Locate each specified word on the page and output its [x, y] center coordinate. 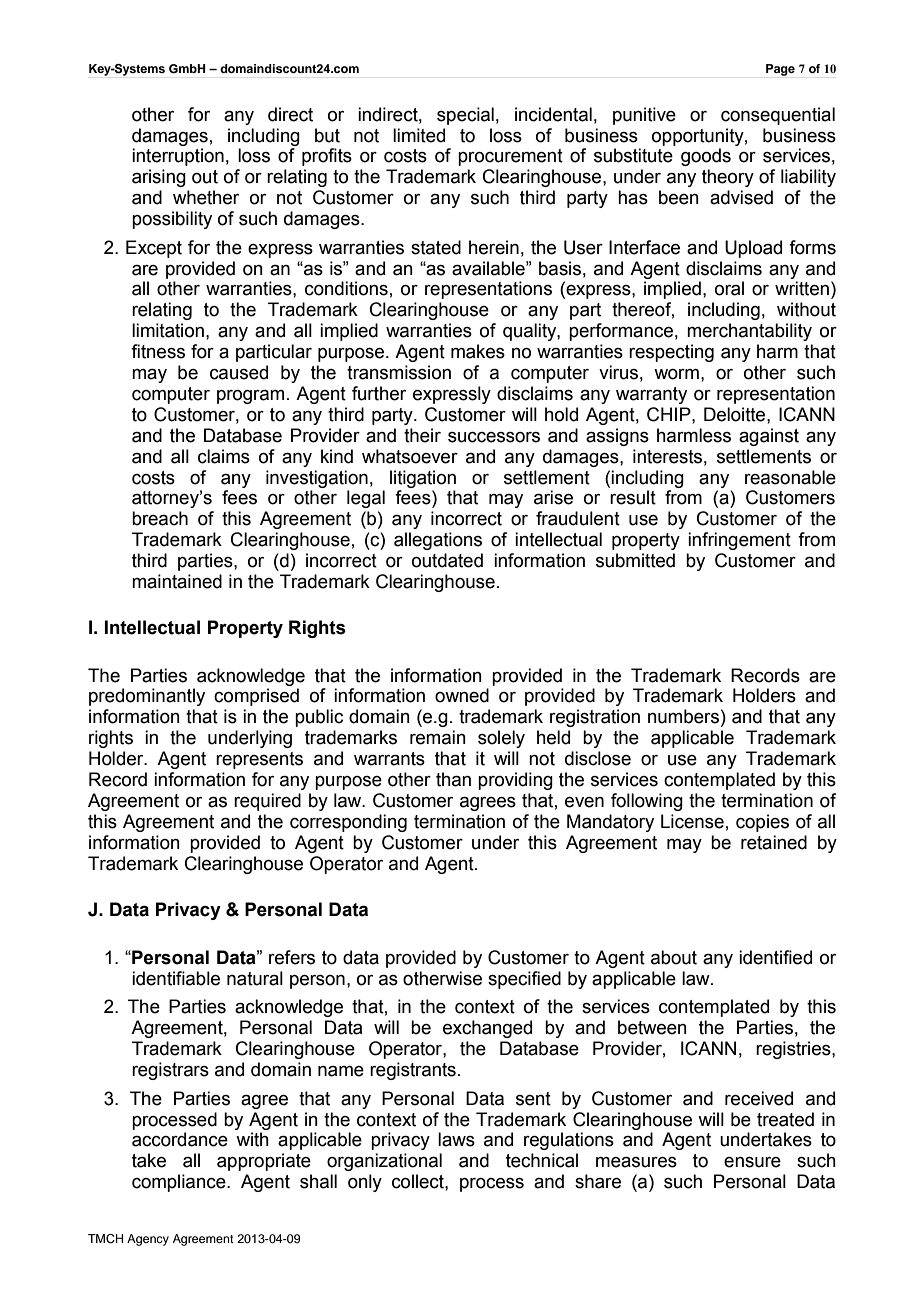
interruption [178, 157]
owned [462, 695]
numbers [683, 716]
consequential [778, 116]
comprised [256, 697]
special [465, 116]
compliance [180, 1183]
